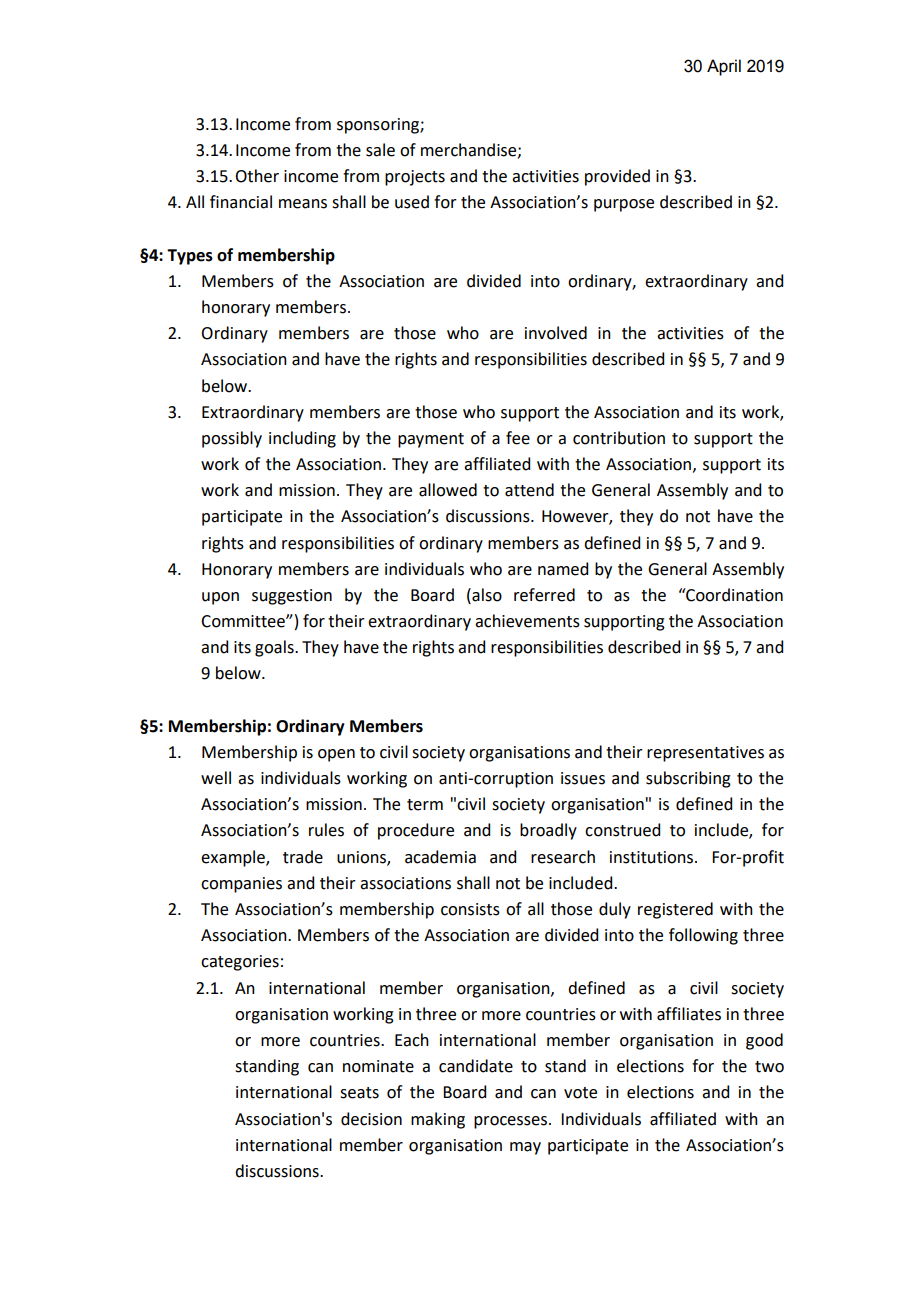 This document has height=1308, width=924. What do you see at coordinates (724, 67) in the document?
I see `April` at bounding box center [724, 67].
